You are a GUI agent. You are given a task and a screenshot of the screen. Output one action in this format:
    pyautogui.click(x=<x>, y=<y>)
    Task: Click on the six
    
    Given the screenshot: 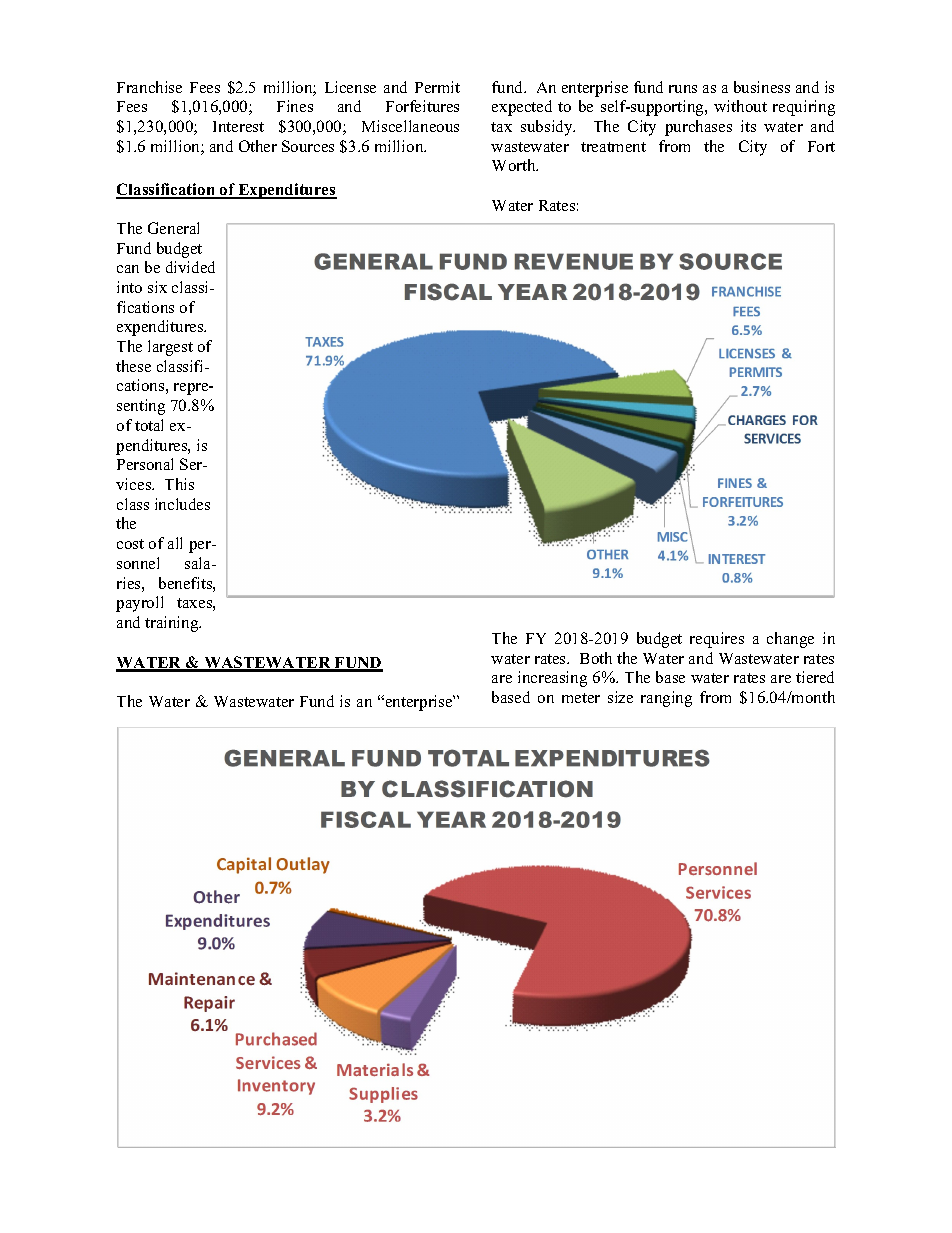 What is the action you would take?
    pyautogui.click(x=157, y=287)
